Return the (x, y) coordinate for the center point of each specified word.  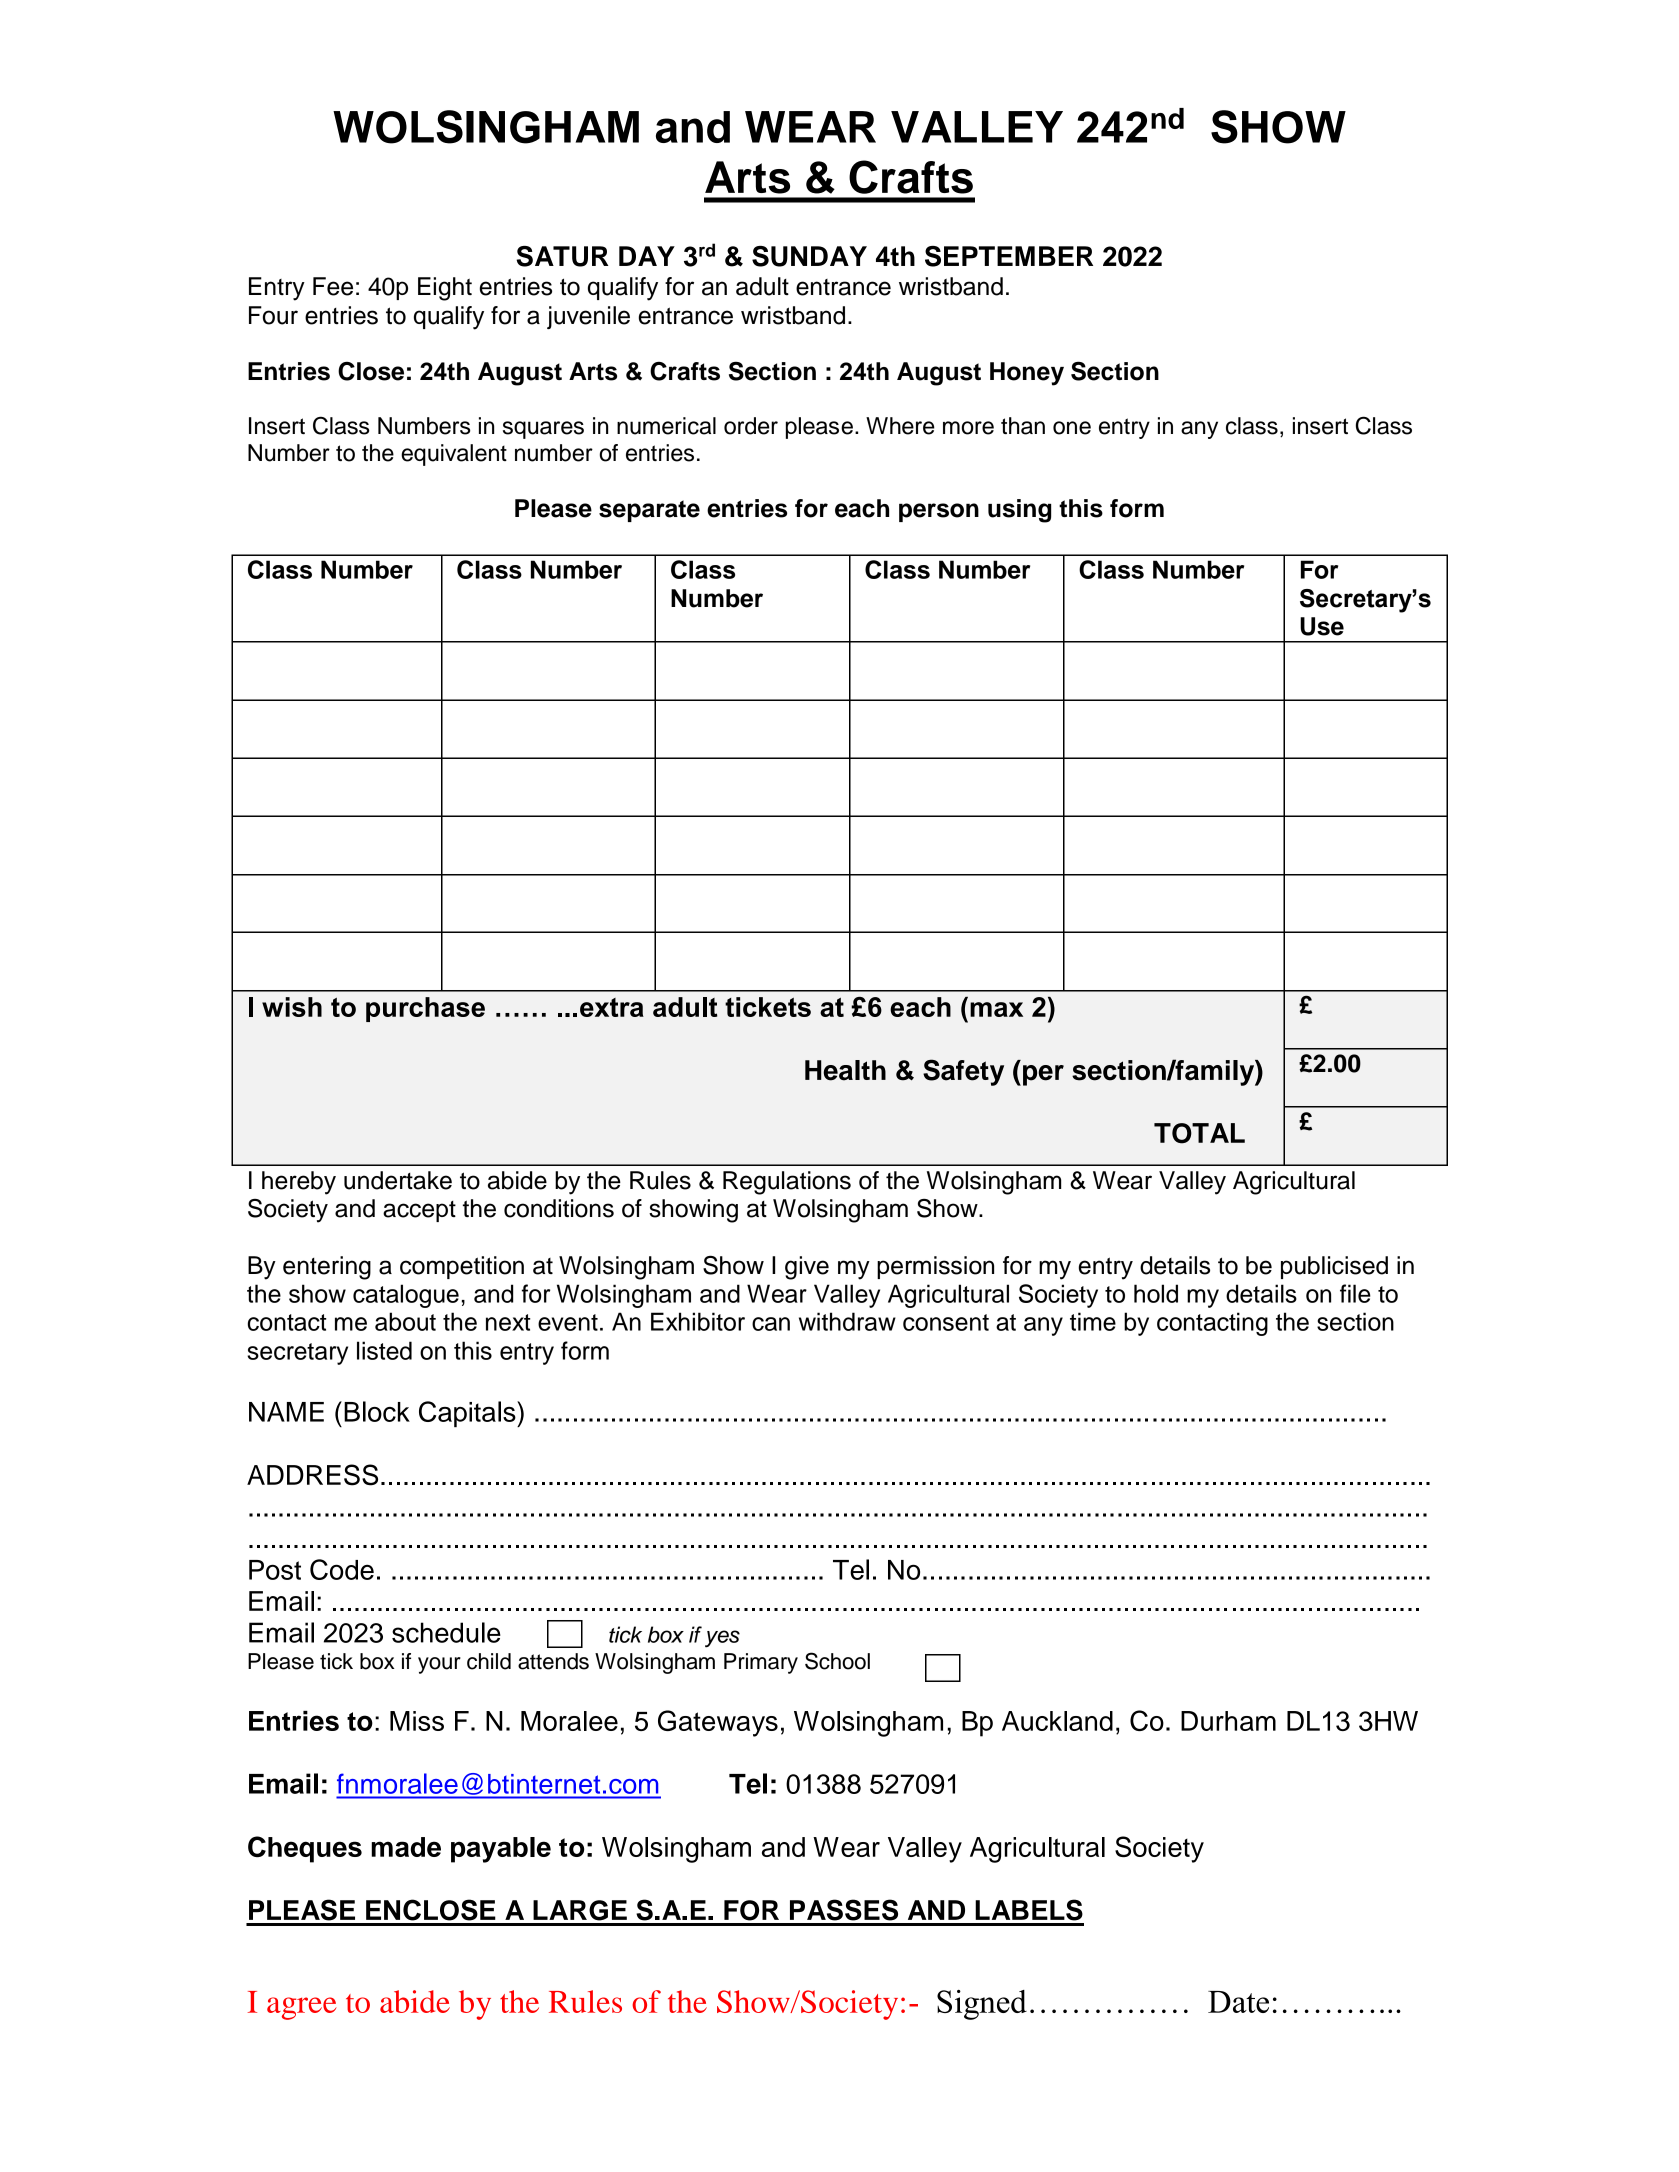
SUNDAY (809, 256)
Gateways (718, 1723)
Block (377, 1411)
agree (302, 2008)
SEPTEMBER (1009, 256)
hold (1156, 1293)
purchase (425, 1009)
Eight (445, 289)
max (996, 1009)
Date (1238, 2002)
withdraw (847, 1321)
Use (1322, 626)
